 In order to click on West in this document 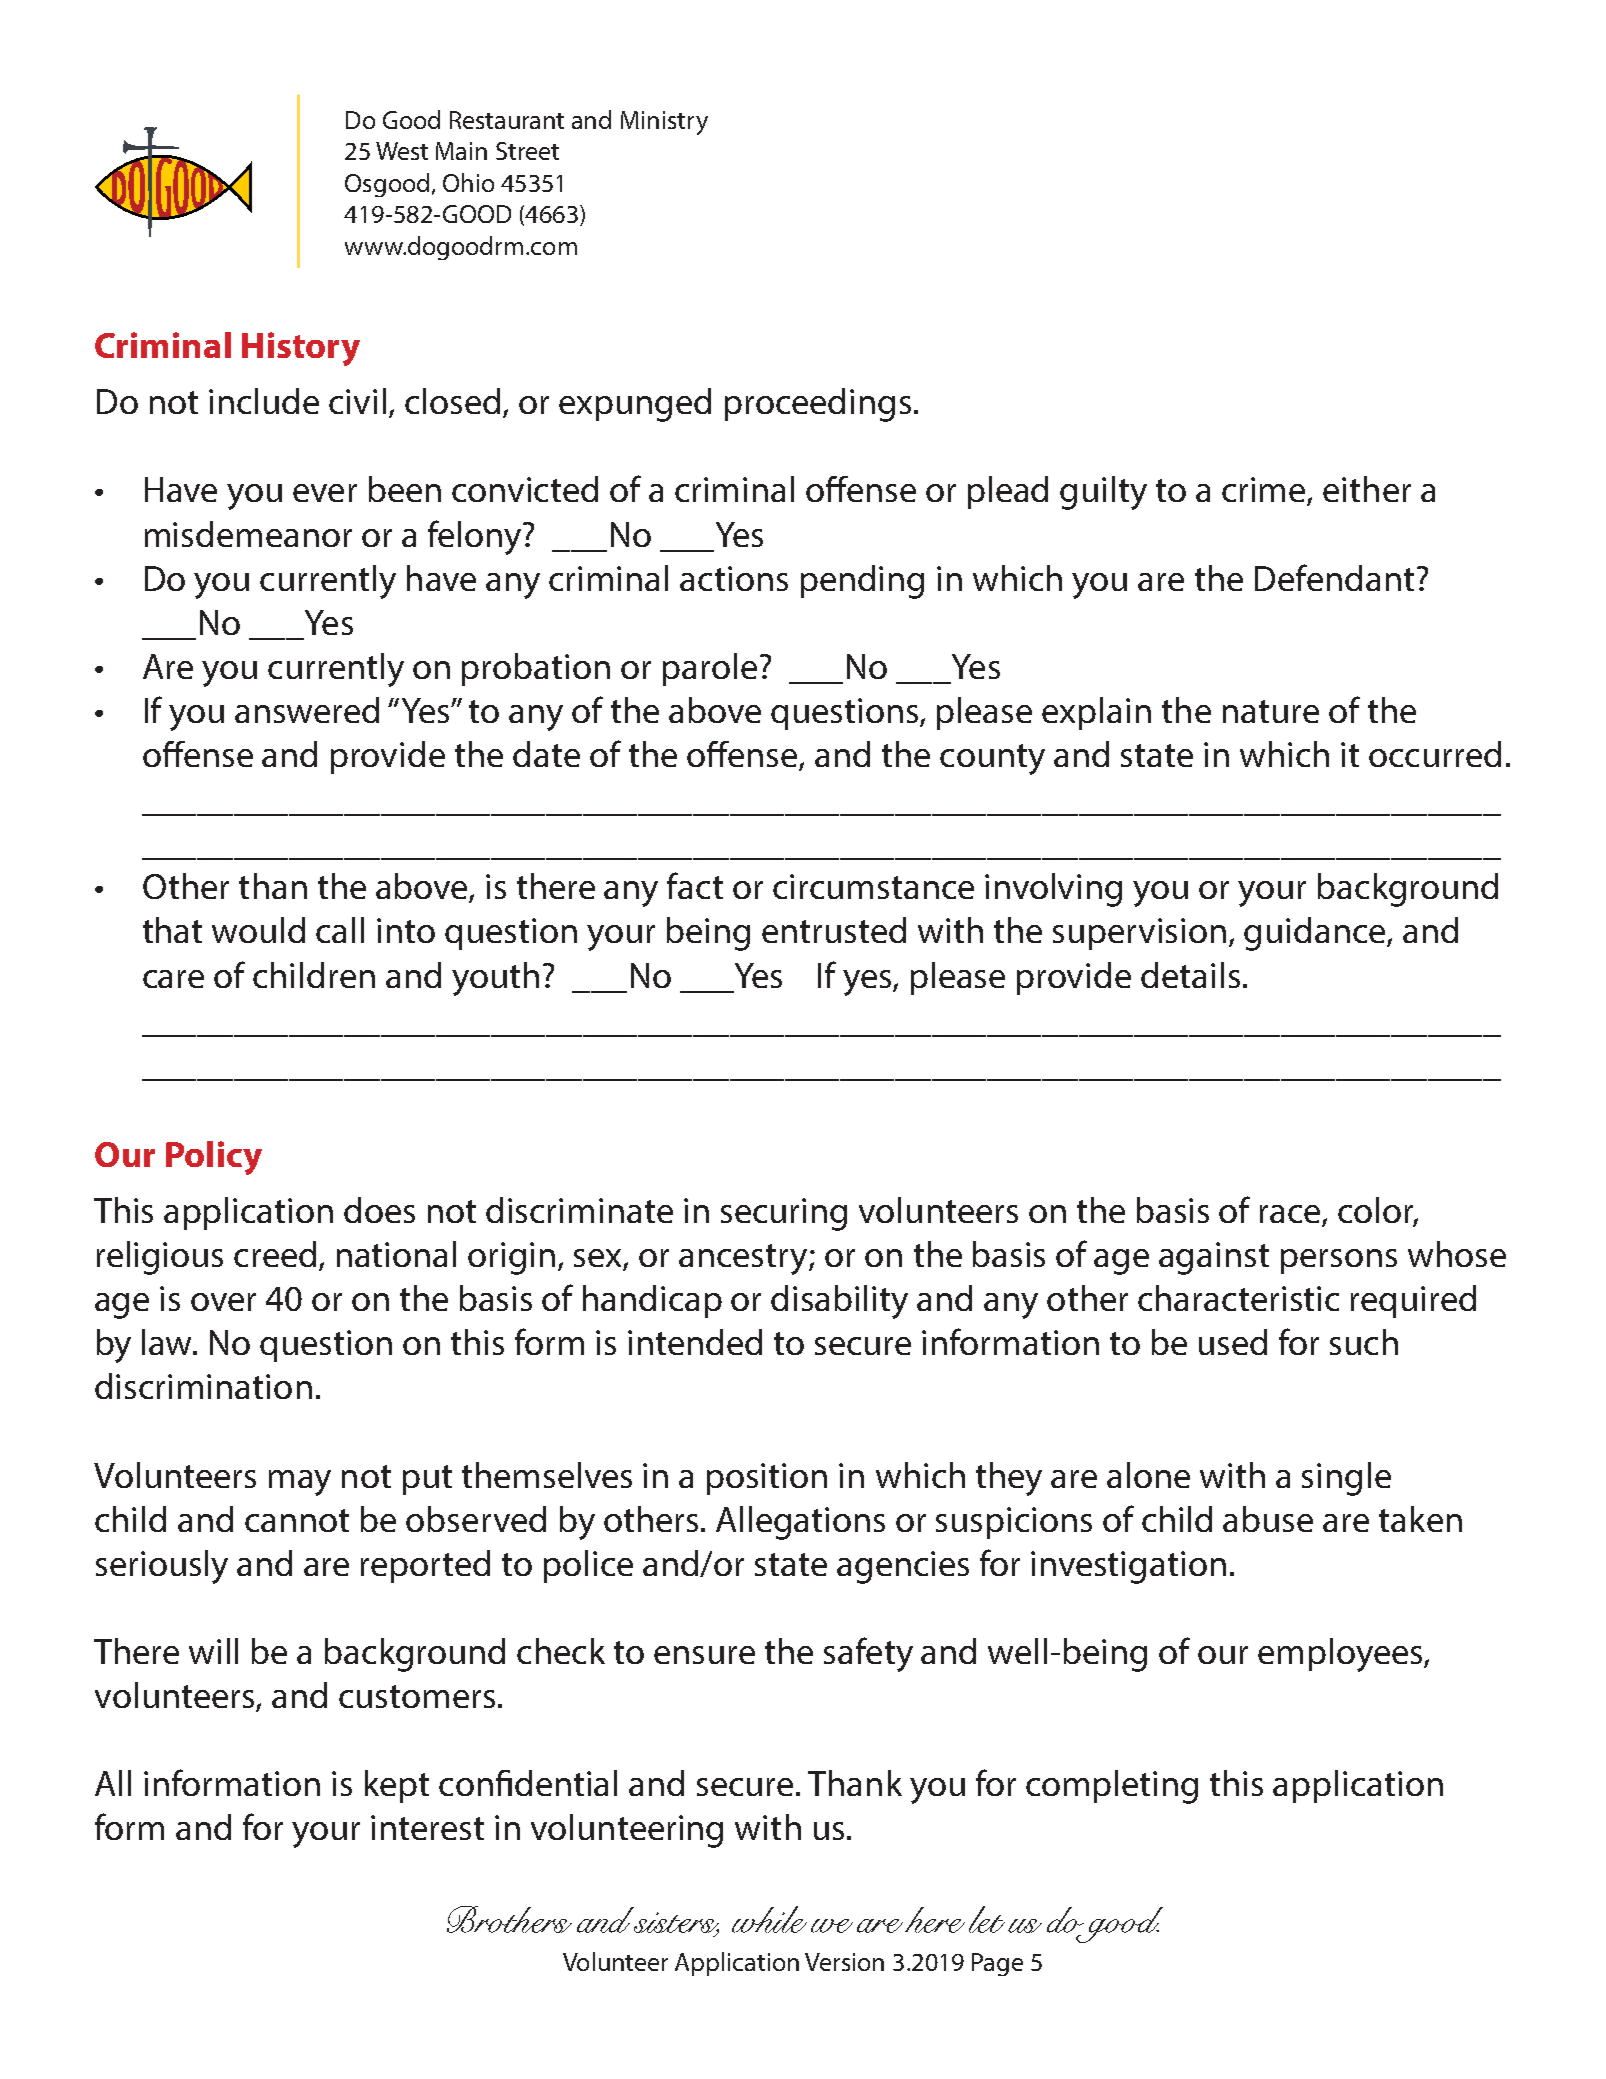, I will do `click(402, 151)`.
